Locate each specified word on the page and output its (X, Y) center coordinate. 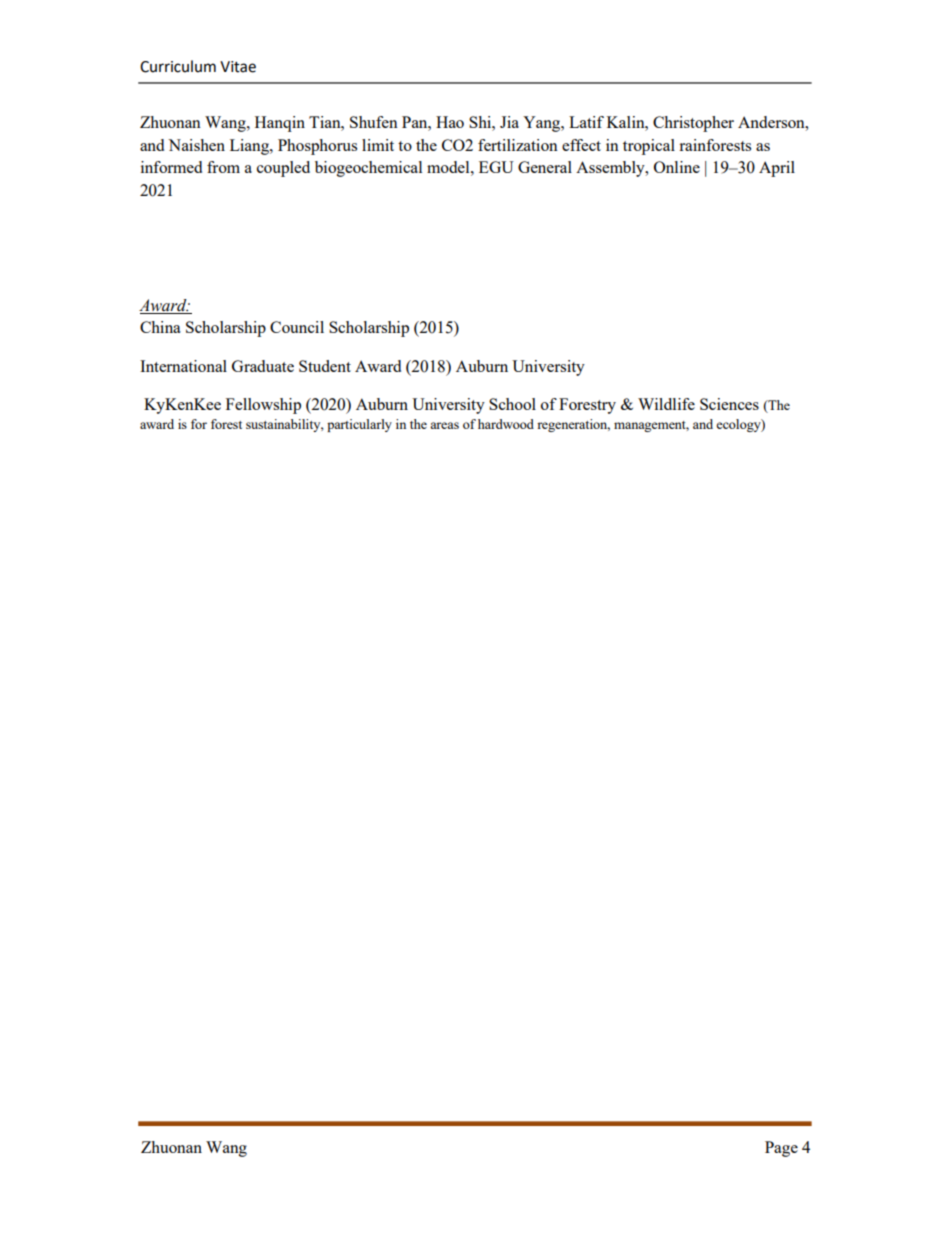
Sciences (729, 404)
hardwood (506, 424)
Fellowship (263, 406)
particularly (359, 425)
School (512, 404)
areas (444, 425)
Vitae (238, 67)
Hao (450, 122)
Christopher (693, 124)
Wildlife (666, 404)
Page (781, 1149)
